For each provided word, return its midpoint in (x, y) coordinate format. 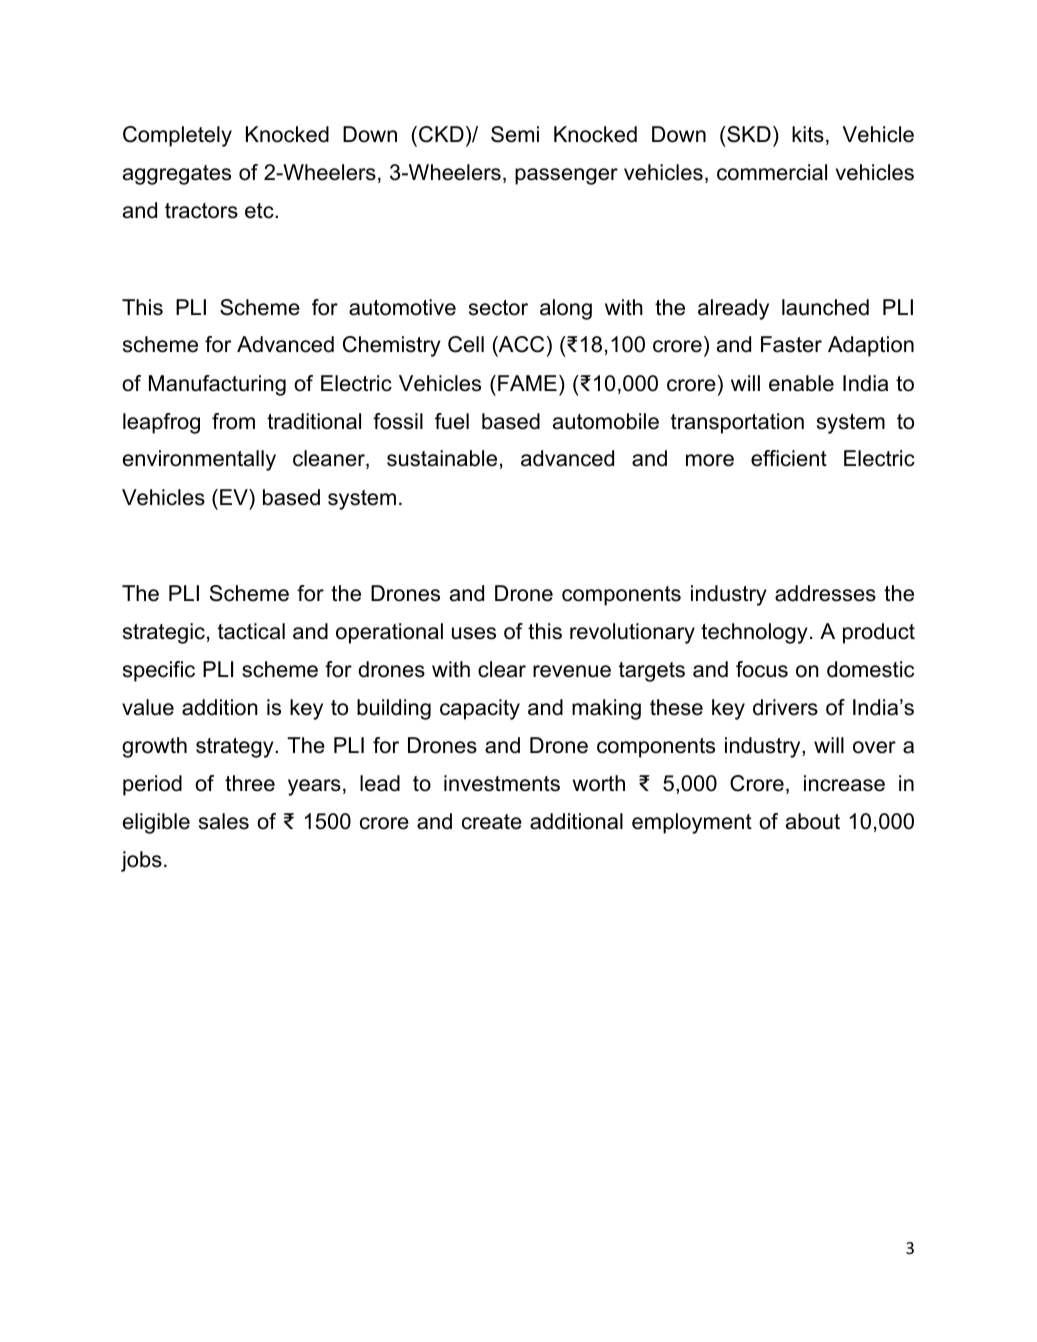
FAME (527, 383)
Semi (515, 134)
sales (224, 821)
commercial (772, 172)
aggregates (177, 175)
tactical (251, 631)
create (492, 822)
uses (474, 633)
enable (801, 383)
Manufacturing (217, 385)
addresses (825, 593)
